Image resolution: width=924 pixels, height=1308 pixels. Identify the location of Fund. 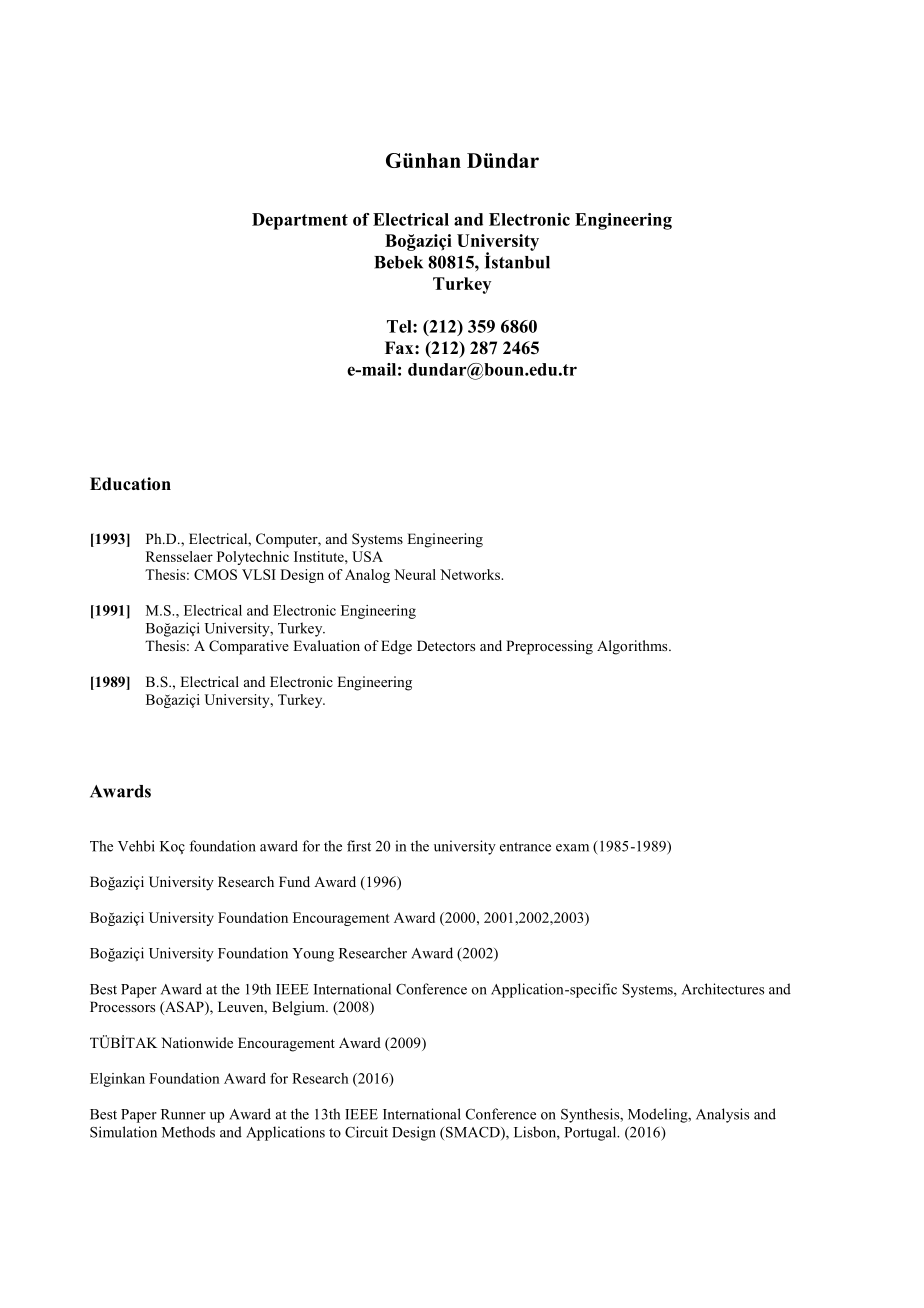
(294, 881).
